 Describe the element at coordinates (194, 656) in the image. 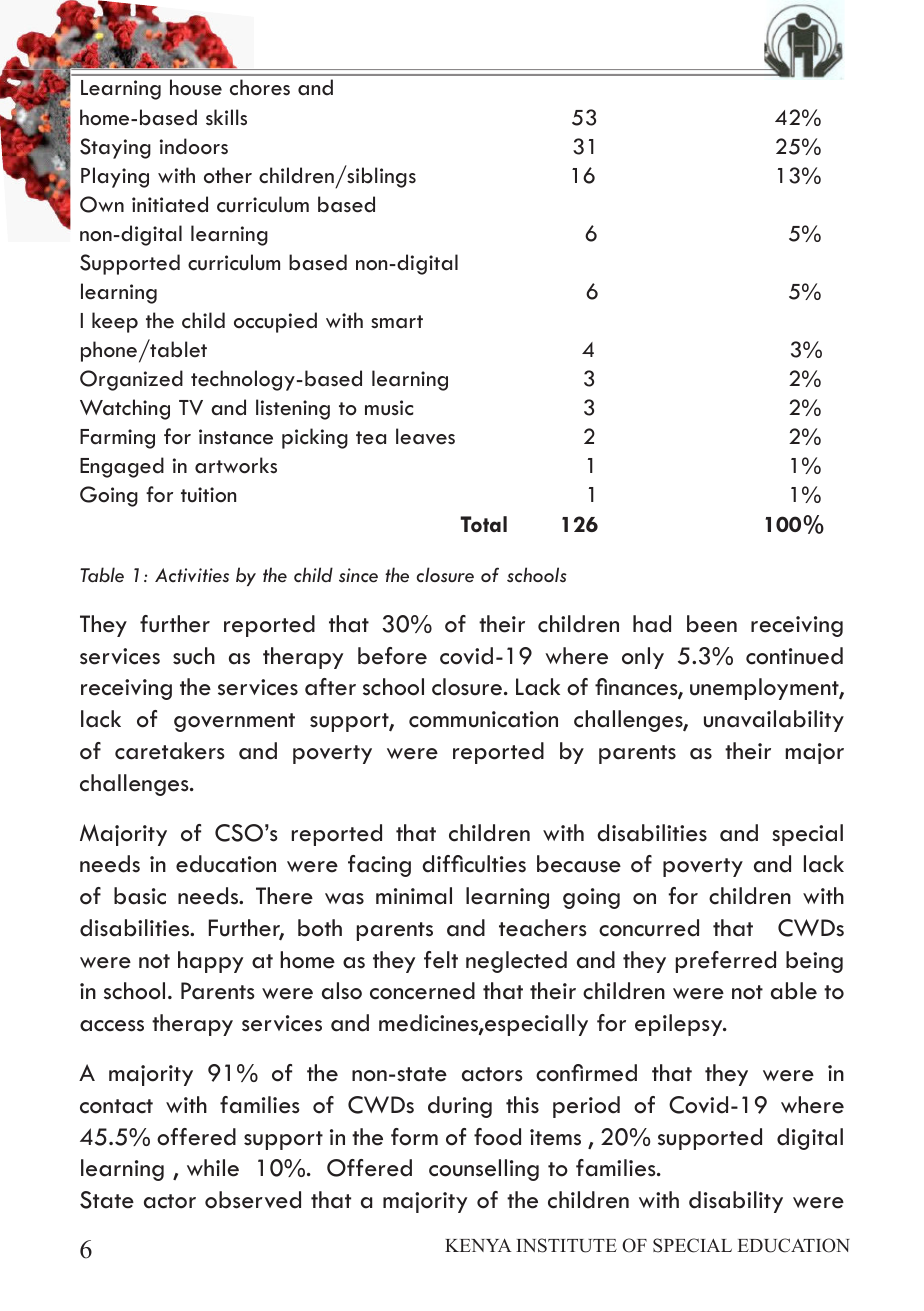

I see `such` at that location.
